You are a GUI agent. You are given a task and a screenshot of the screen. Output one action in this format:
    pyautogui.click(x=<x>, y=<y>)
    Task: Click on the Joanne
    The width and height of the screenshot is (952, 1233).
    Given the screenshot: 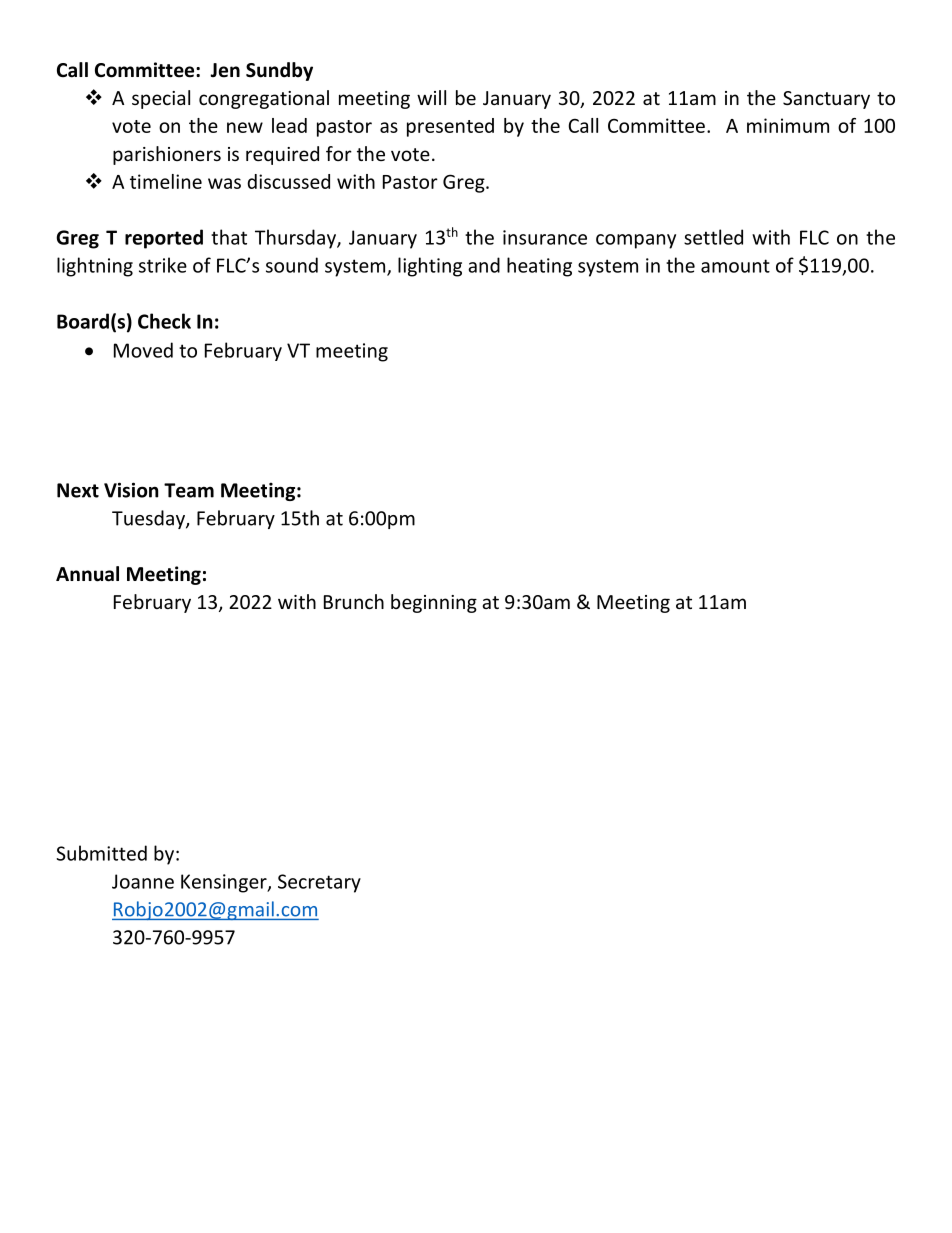 What is the action you would take?
    pyautogui.click(x=143, y=881)
